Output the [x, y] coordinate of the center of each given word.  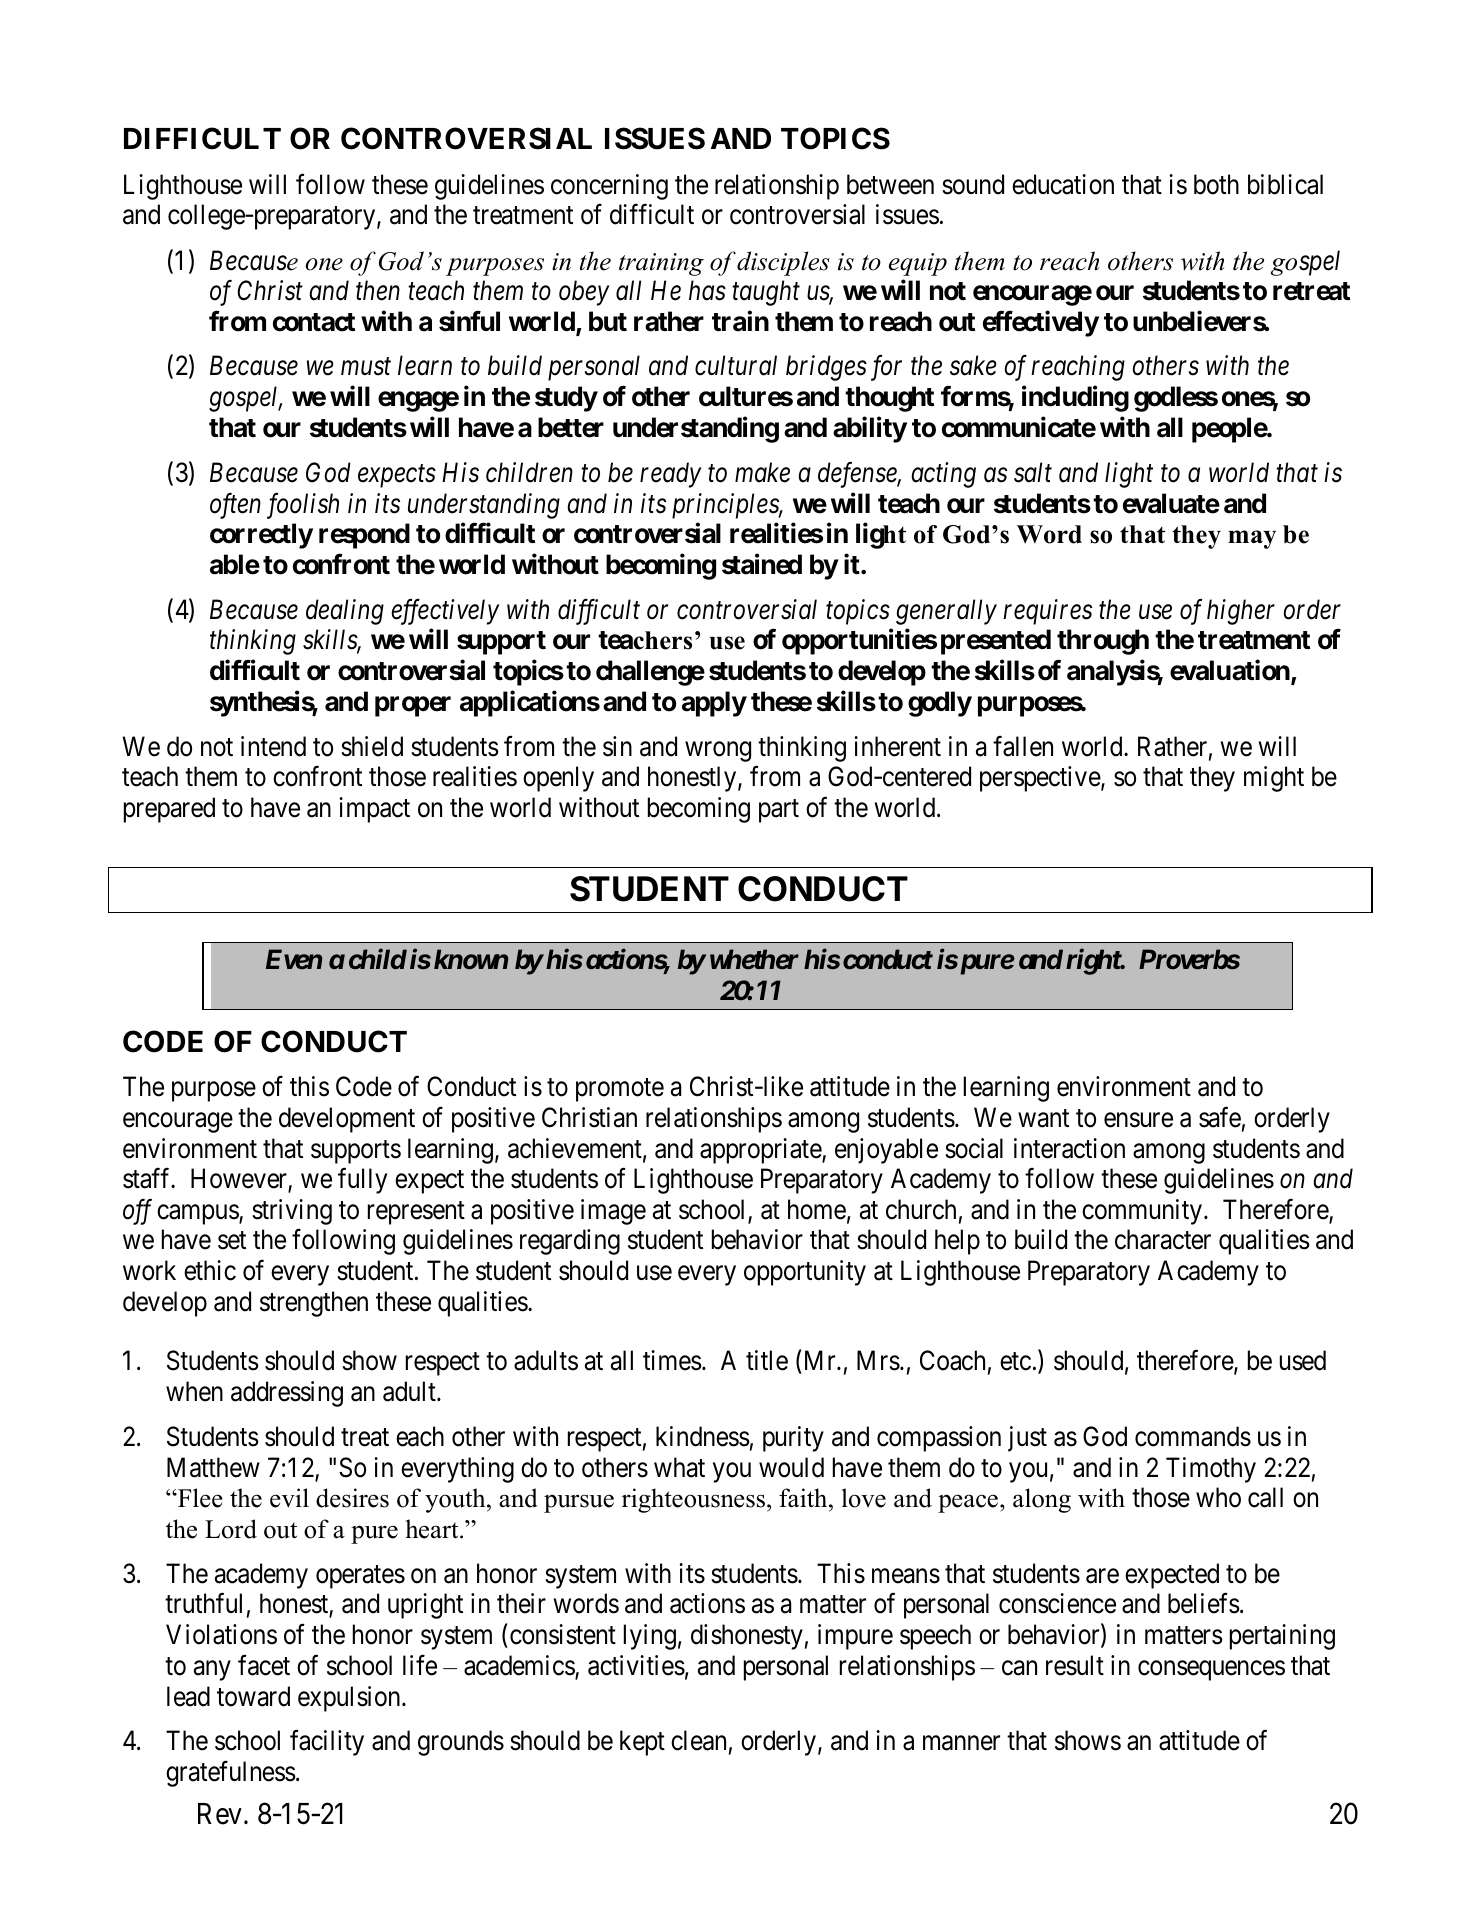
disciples [783, 263]
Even [294, 959]
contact [314, 322]
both [1216, 184]
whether [754, 959]
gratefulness [231, 1774]
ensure [1138, 1120]
